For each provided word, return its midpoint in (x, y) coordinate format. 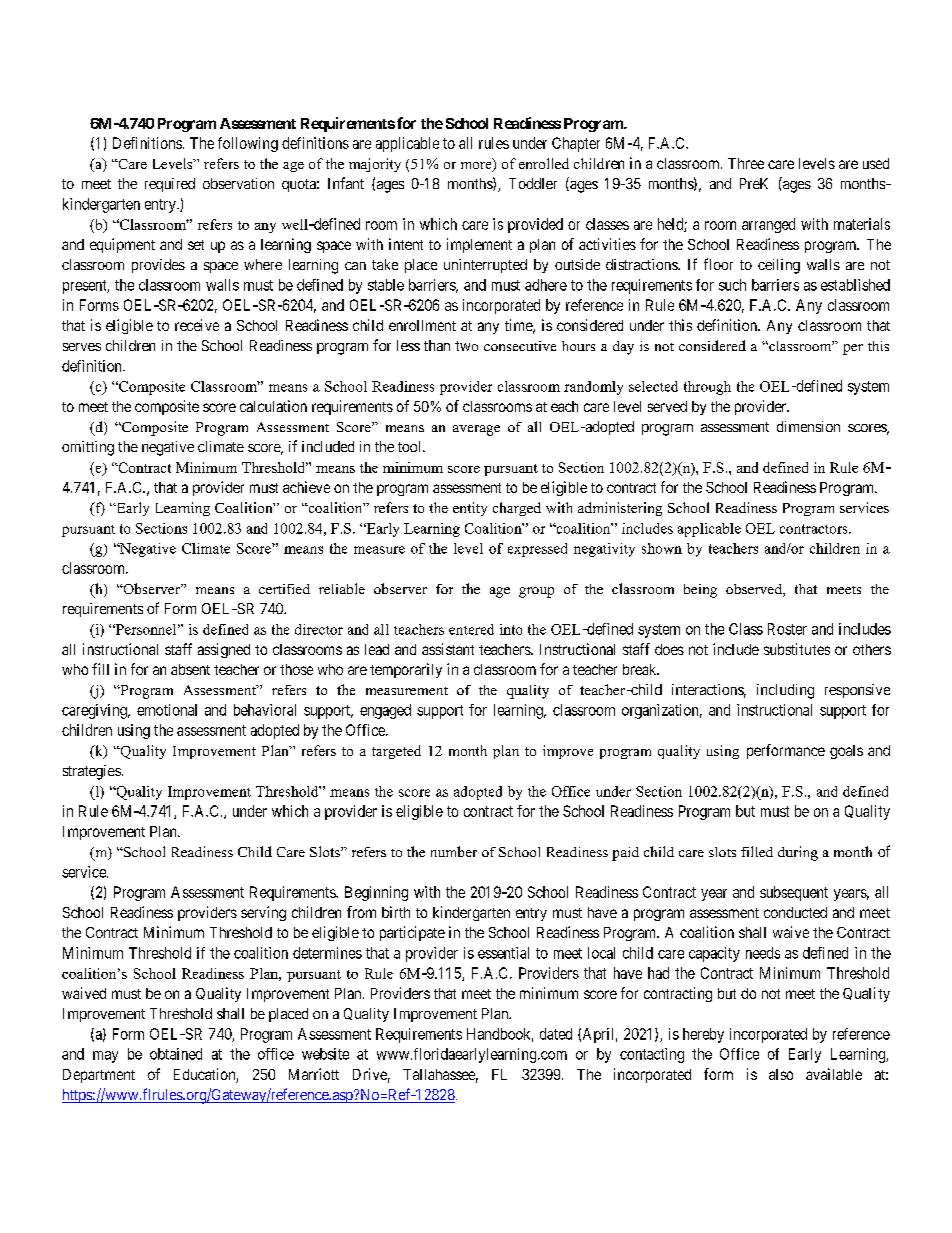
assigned (224, 650)
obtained (176, 1054)
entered (471, 629)
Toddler (533, 183)
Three (746, 163)
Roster (787, 629)
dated (556, 1034)
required (170, 185)
